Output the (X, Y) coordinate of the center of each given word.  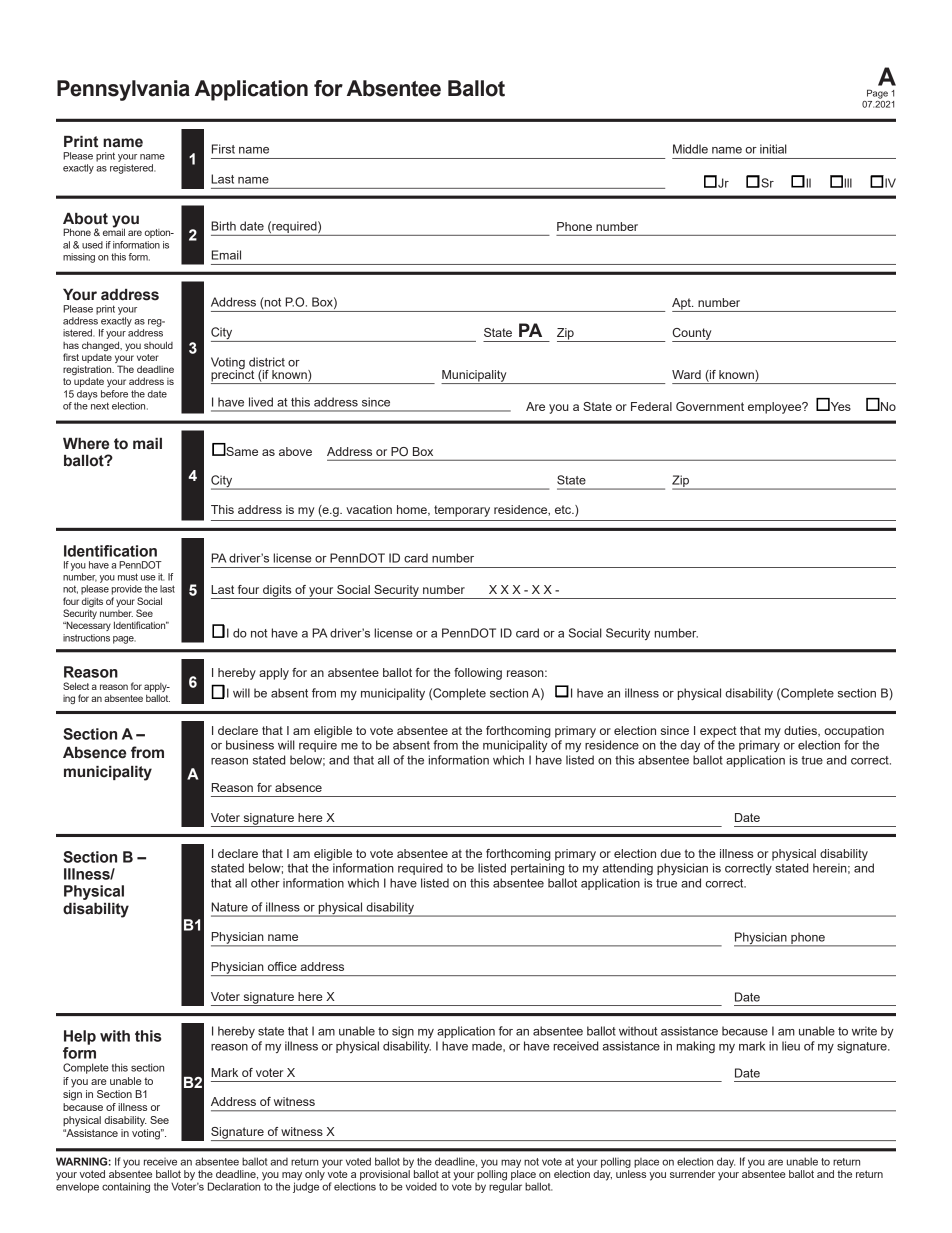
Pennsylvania (123, 90)
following (478, 674)
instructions (86, 638)
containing (126, 1187)
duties (801, 731)
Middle (690, 149)
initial (773, 149)
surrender (692, 1174)
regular (505, 1186)
